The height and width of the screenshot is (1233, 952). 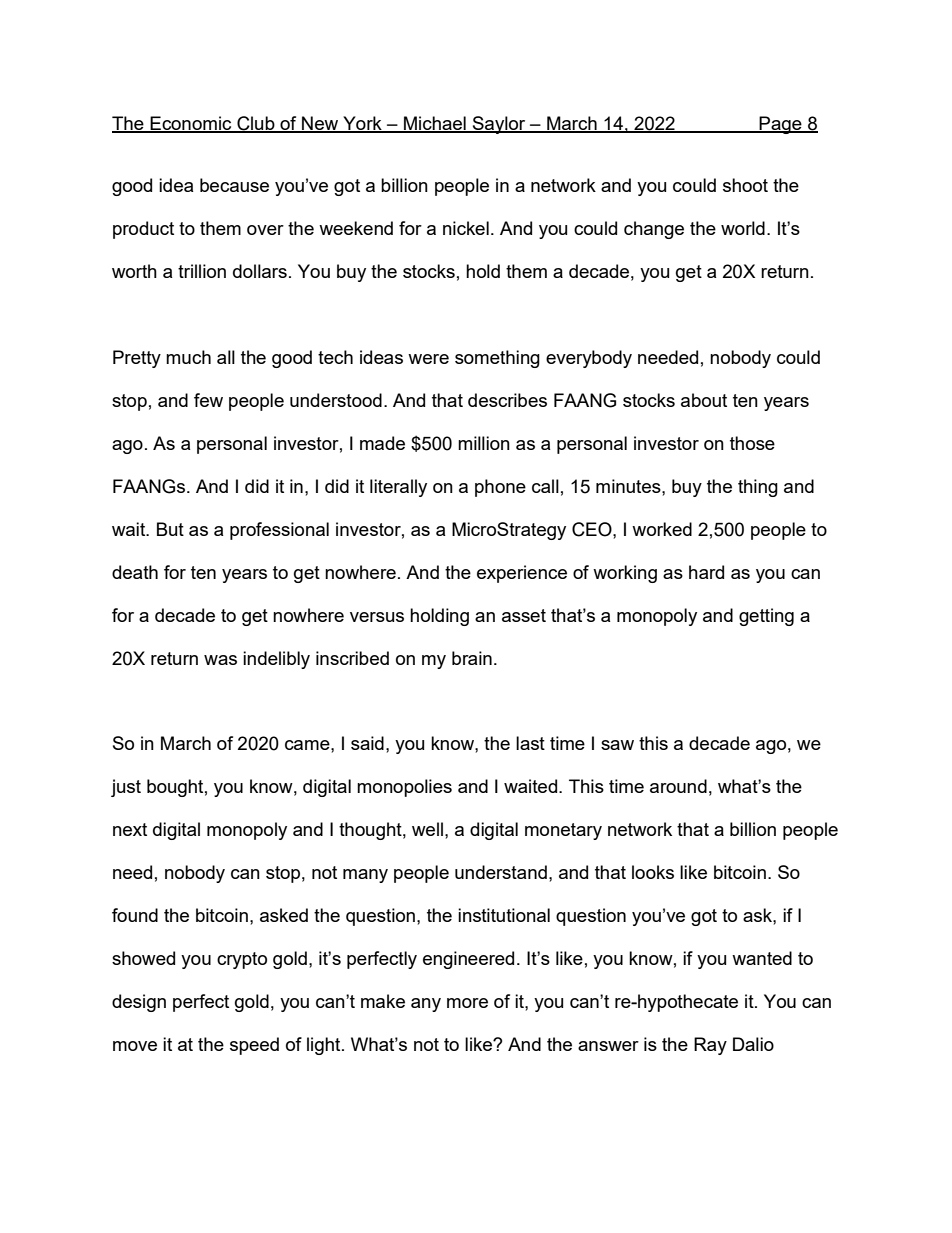 What do you see at coordinates (745, 185) in the screenshot?
I see `shoot` at bounding box center [745, 185].
